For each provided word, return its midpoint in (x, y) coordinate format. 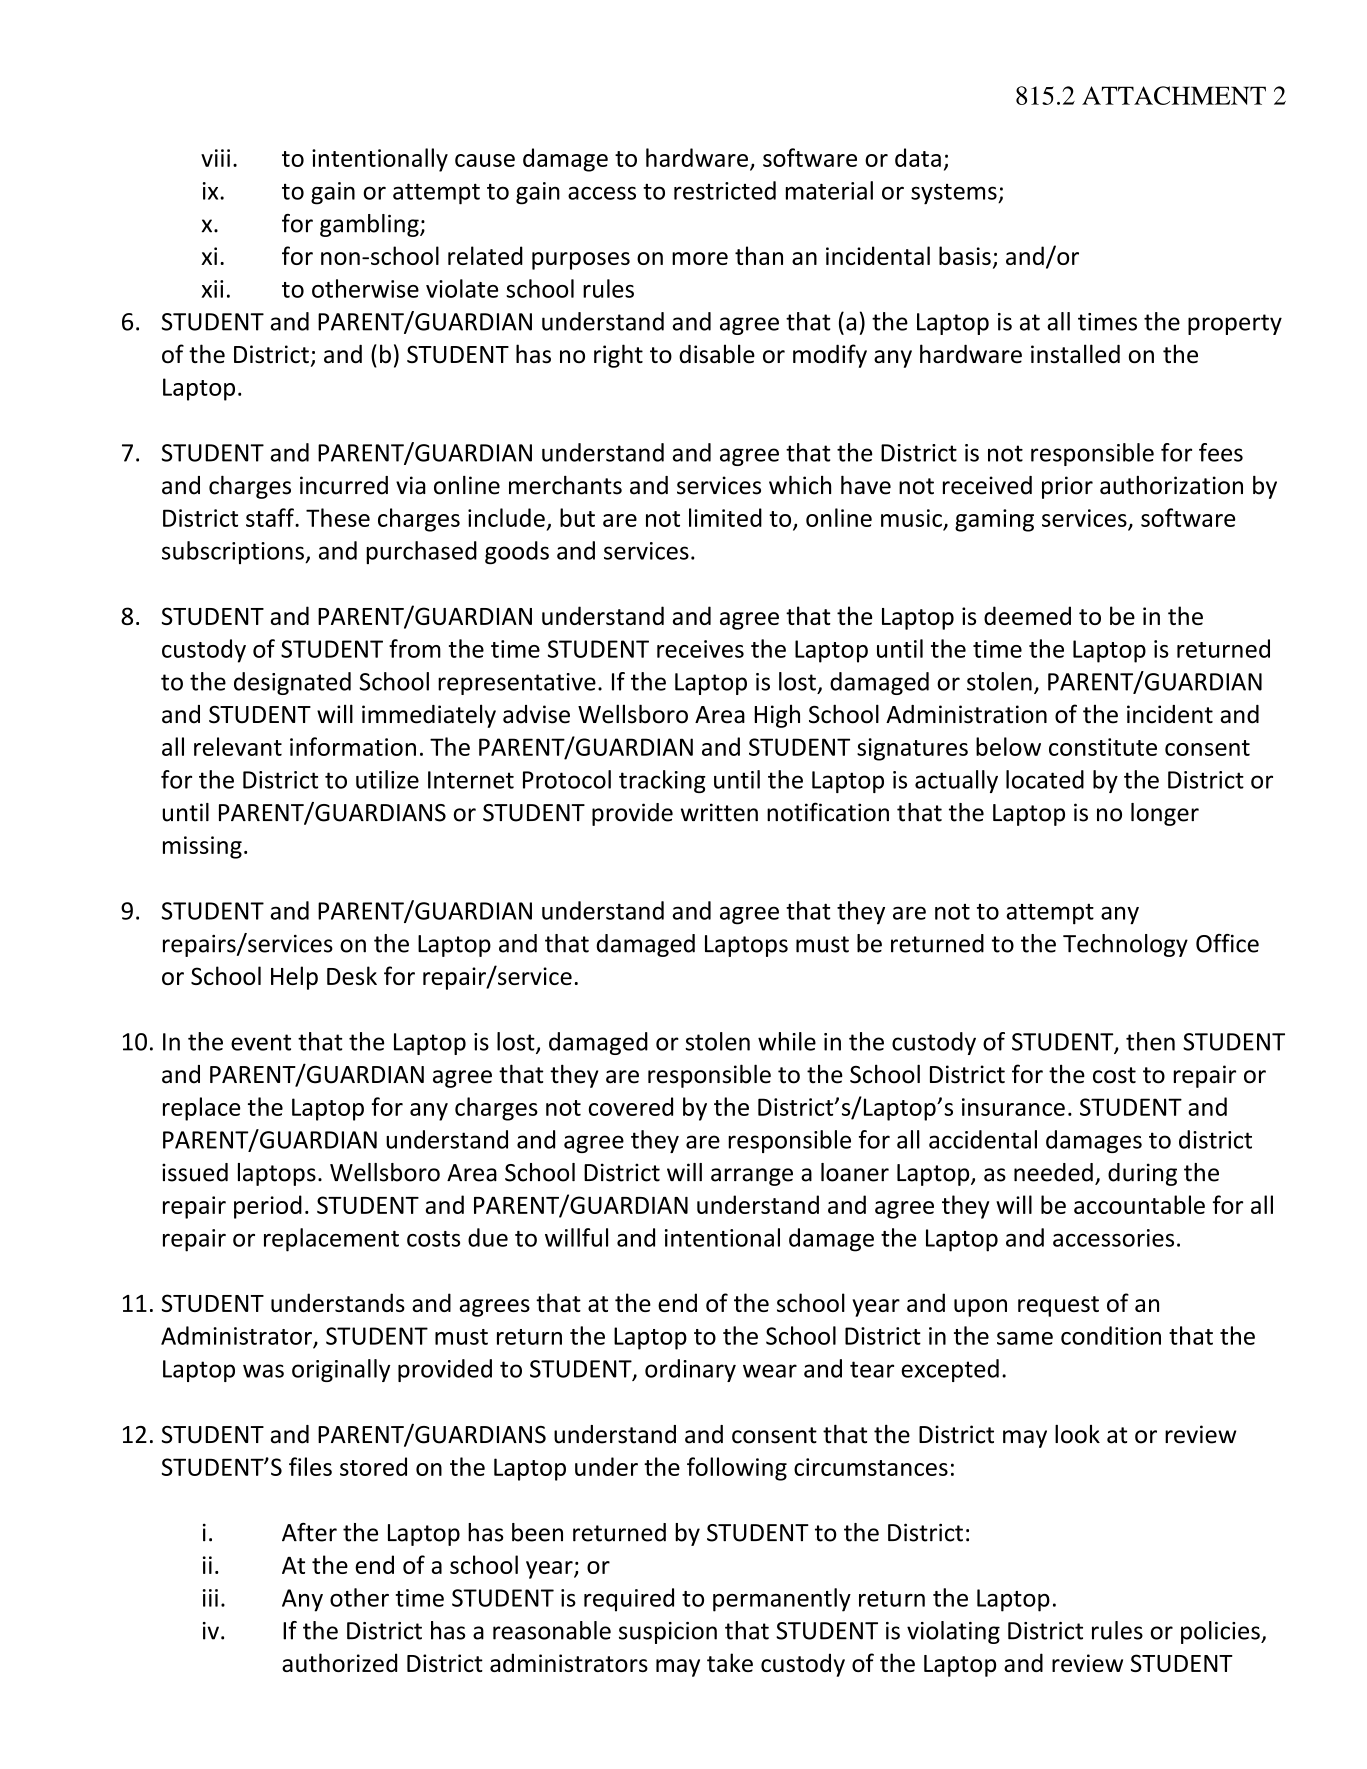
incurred (344, 485)
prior (1067, 487)
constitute (1103, 747)
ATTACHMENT (1174, 95)
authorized (339, 1662)
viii (215, 158)
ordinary (690, 1370)
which (800, 485)
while (787, 1041)
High (777, 716)
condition (1111, 1335)
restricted (725, 190)
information (353, 746)
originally (341, 1370)
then (1150, 1041)
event (261, 1042)
